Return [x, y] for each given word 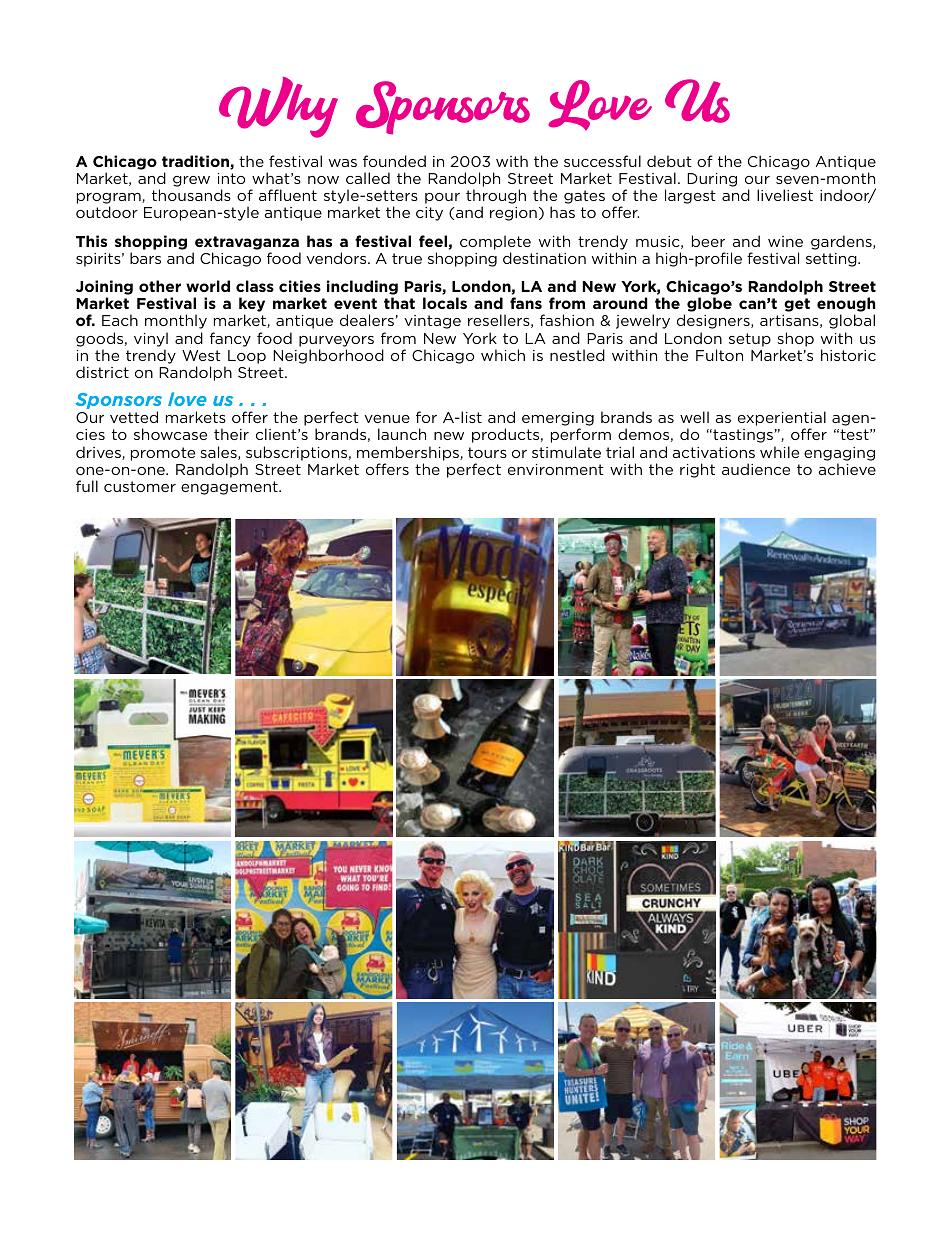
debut [669, 161]
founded [394, 161]
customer [140, 486]
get [797, 305]
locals [445, 303]
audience [756, 469]
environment [556, 469]
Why [278, 107]
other [160, 286]
